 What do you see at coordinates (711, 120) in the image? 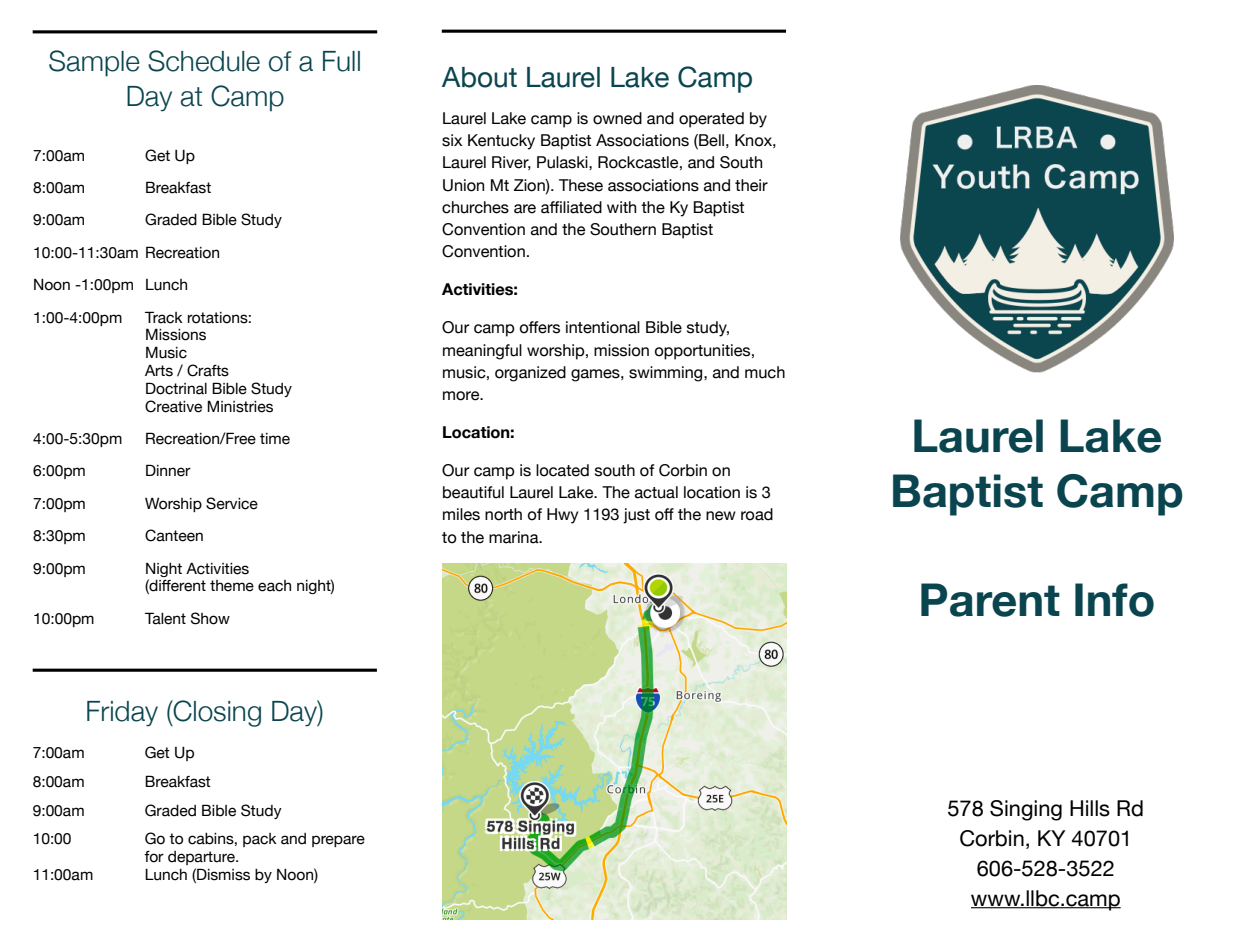
I see `operated` at bounding box center [711, 120].
